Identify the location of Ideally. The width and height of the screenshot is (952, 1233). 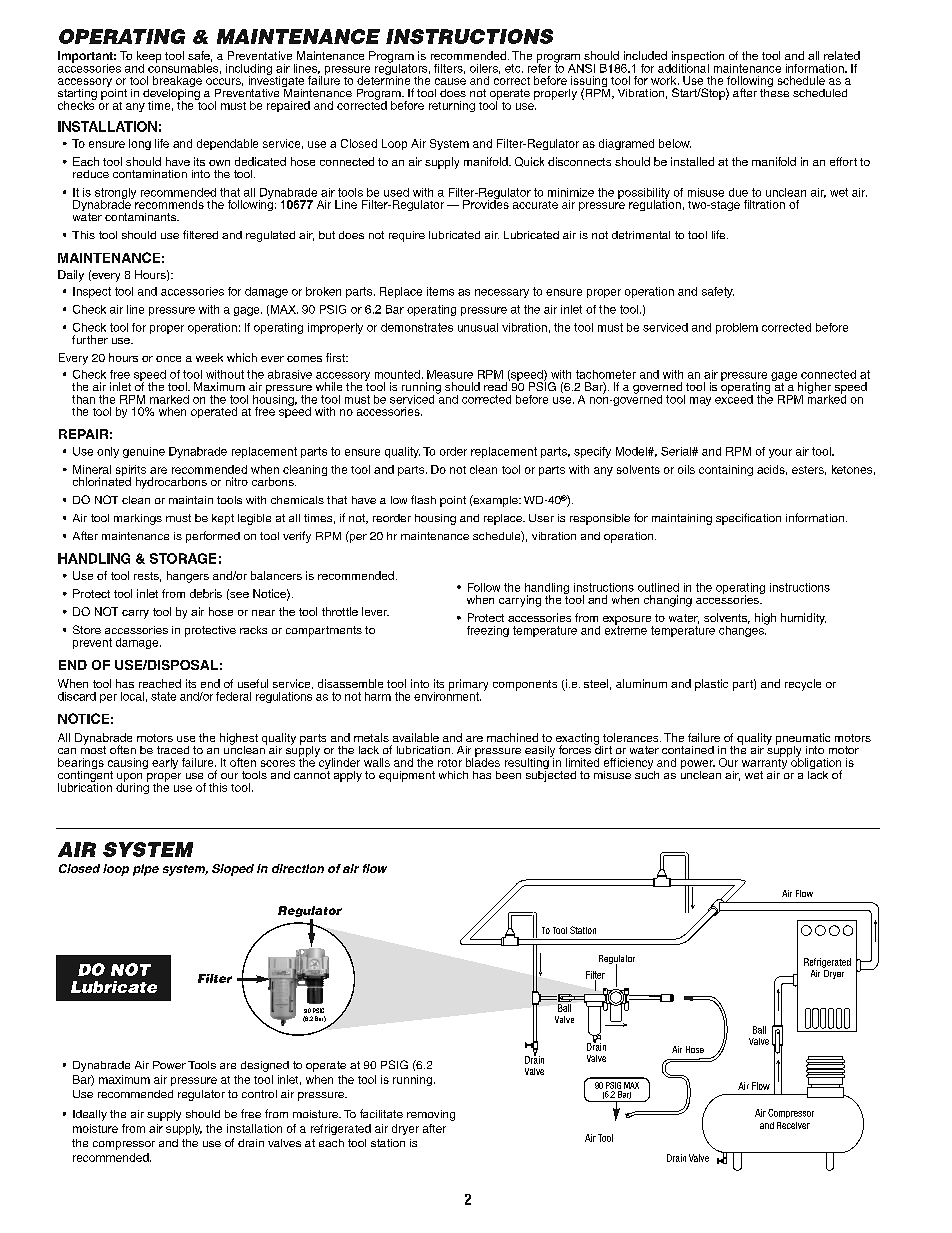
(90, 1115).
